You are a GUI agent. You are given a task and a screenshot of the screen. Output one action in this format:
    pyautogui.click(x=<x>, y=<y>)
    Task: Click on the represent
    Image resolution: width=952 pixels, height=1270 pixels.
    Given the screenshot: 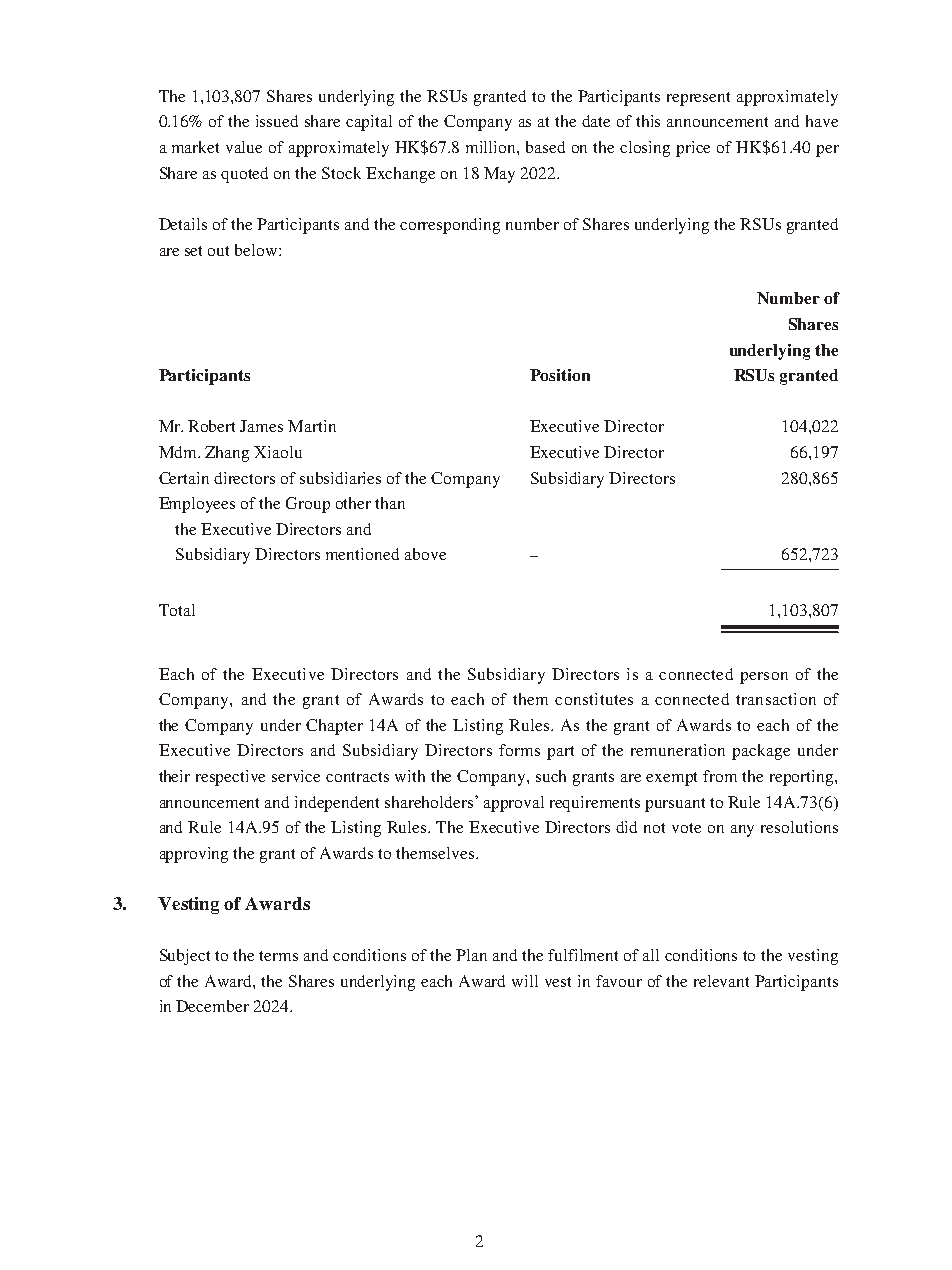 What is the action you would take?
    pyautogui.click(x=698, y=99)
